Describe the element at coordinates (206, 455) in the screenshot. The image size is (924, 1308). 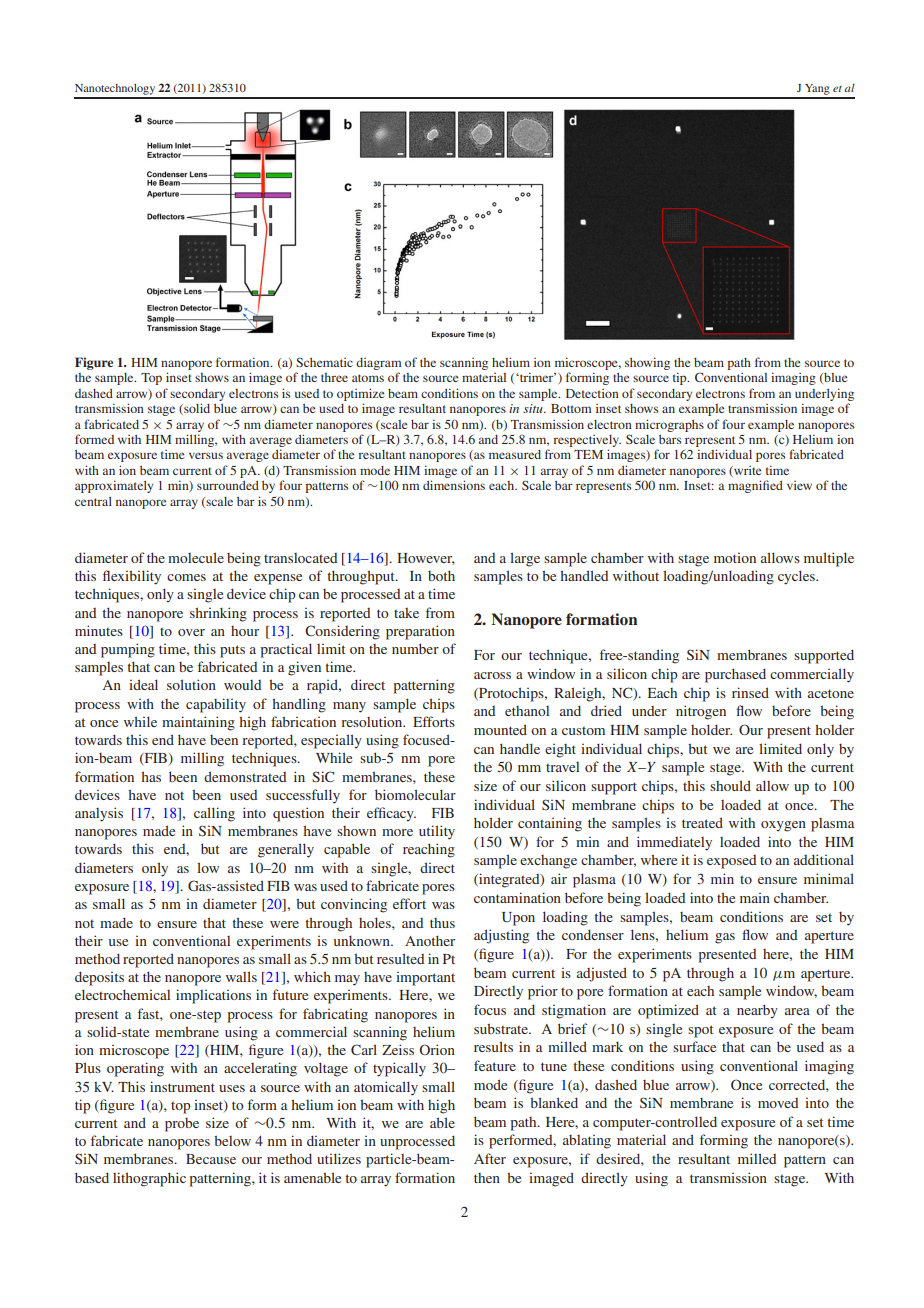
I see `versus` at that location.
